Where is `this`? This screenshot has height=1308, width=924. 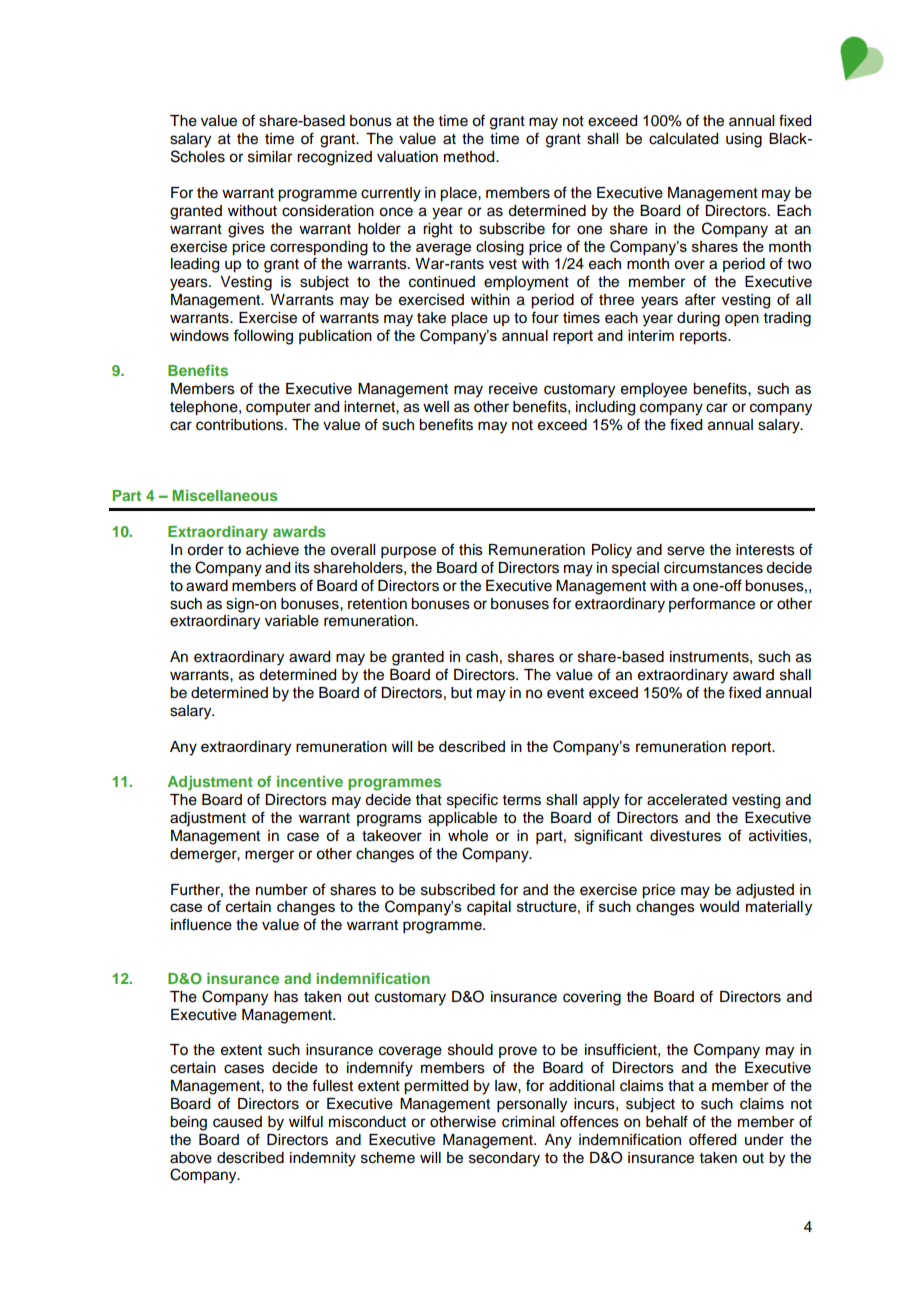 this is located at coordinates (471, 550).
